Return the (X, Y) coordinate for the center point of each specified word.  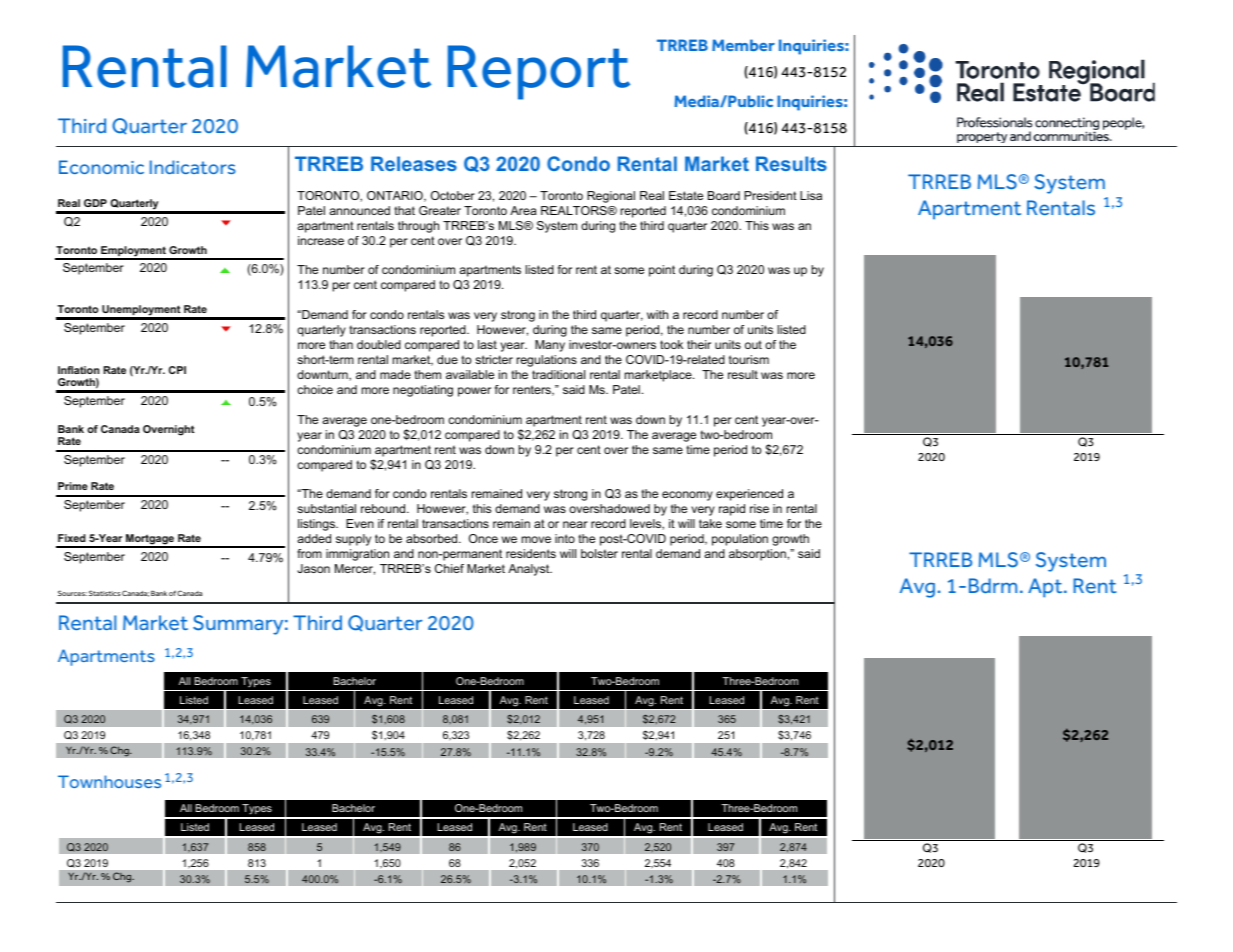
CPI (177, 370)
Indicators (193, 167)
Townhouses (109, 781)
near (575, 524)
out (753, 344)
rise (759, 508)
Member (743, 45)
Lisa (811, 195)
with (657, 314)
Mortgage (150, 540)
